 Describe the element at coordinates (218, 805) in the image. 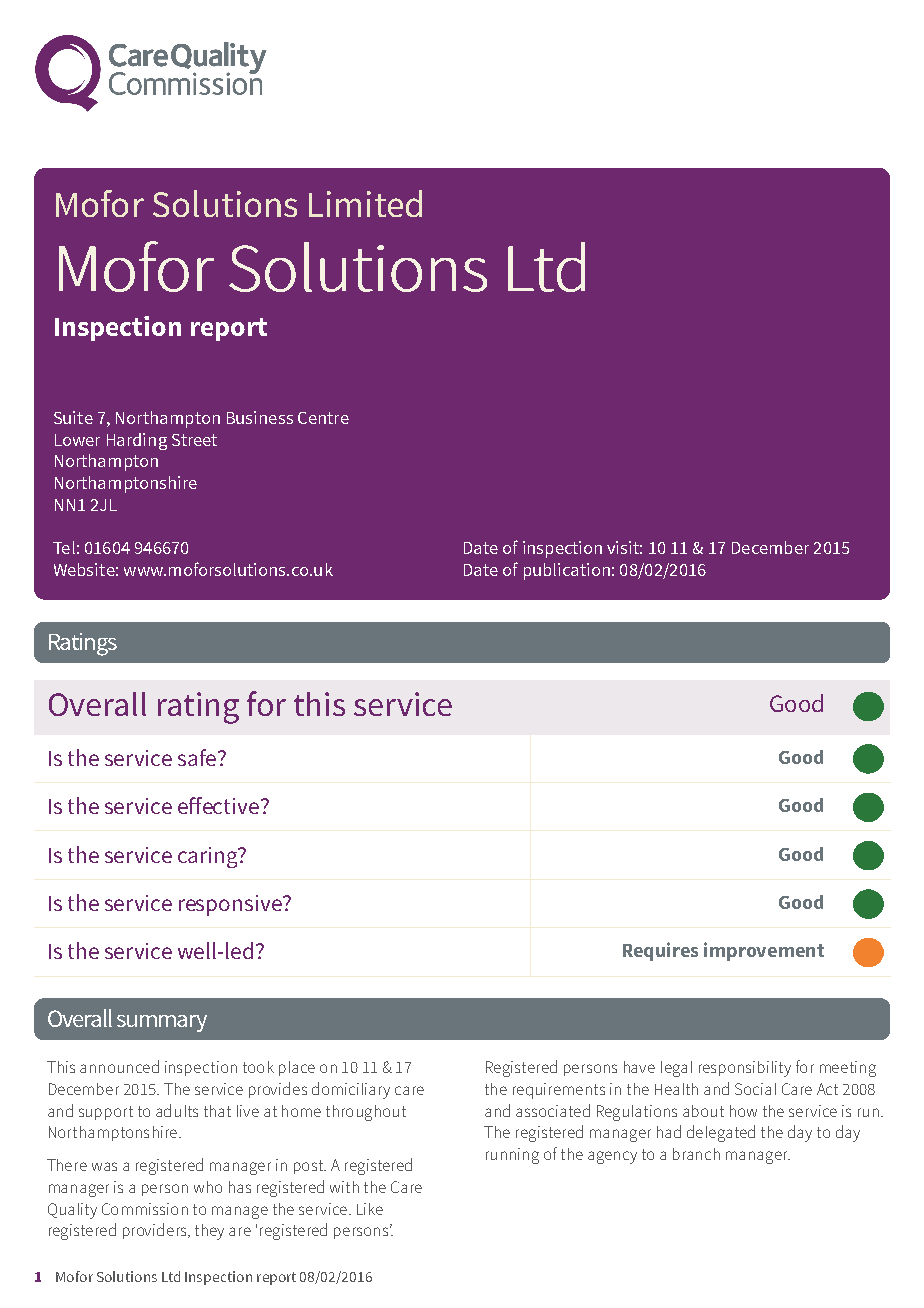

I see `effective` at that location.
